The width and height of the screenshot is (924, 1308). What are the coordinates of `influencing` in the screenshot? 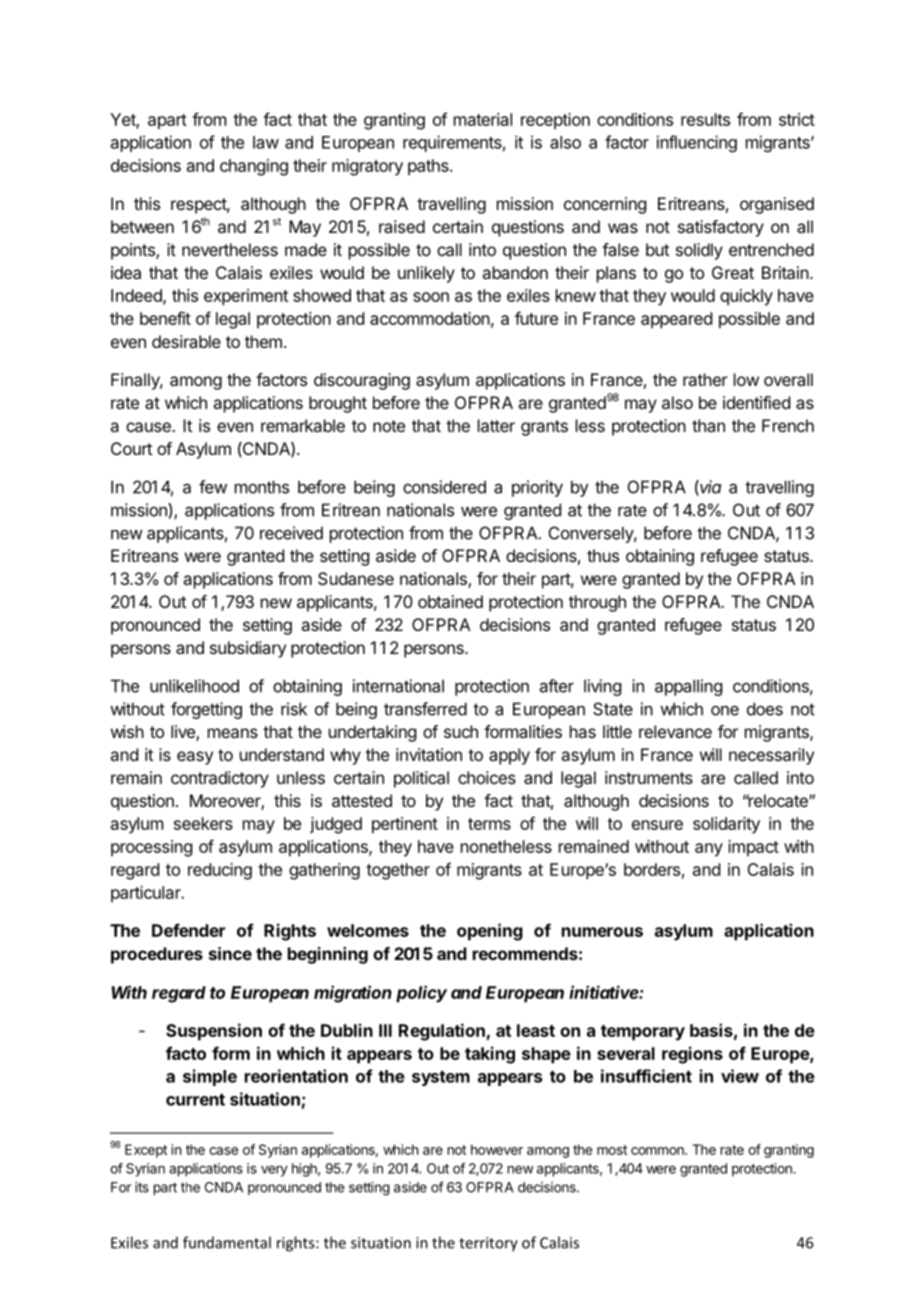 It's located at (697, 143).
